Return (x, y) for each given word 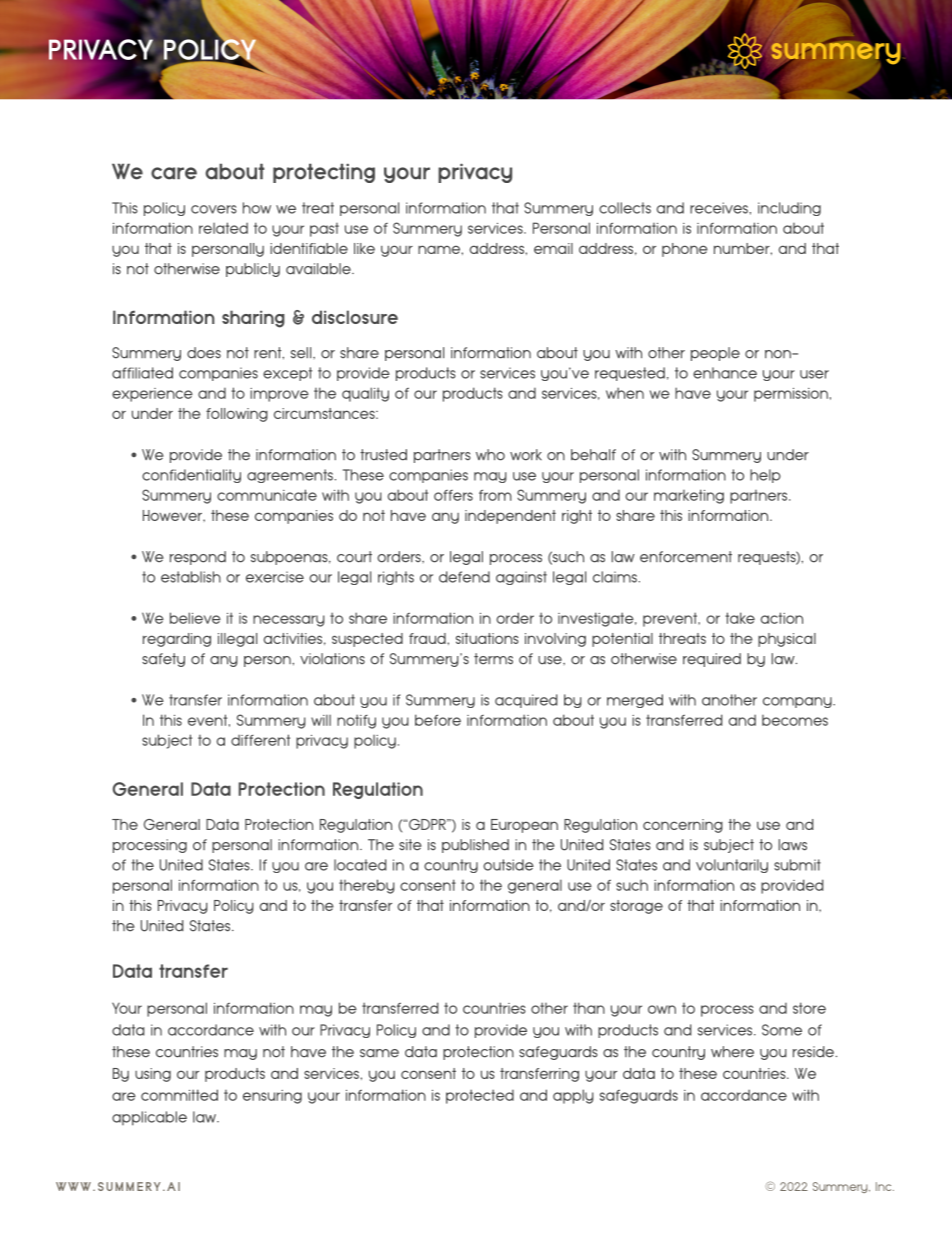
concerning (683, 826)
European (524, 826)
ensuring (272, 1097)
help (765, 476)
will (321, 720)
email (553, 248)
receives (720, 208)
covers (214, 209)
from (495, 495)
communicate (267, 495)
